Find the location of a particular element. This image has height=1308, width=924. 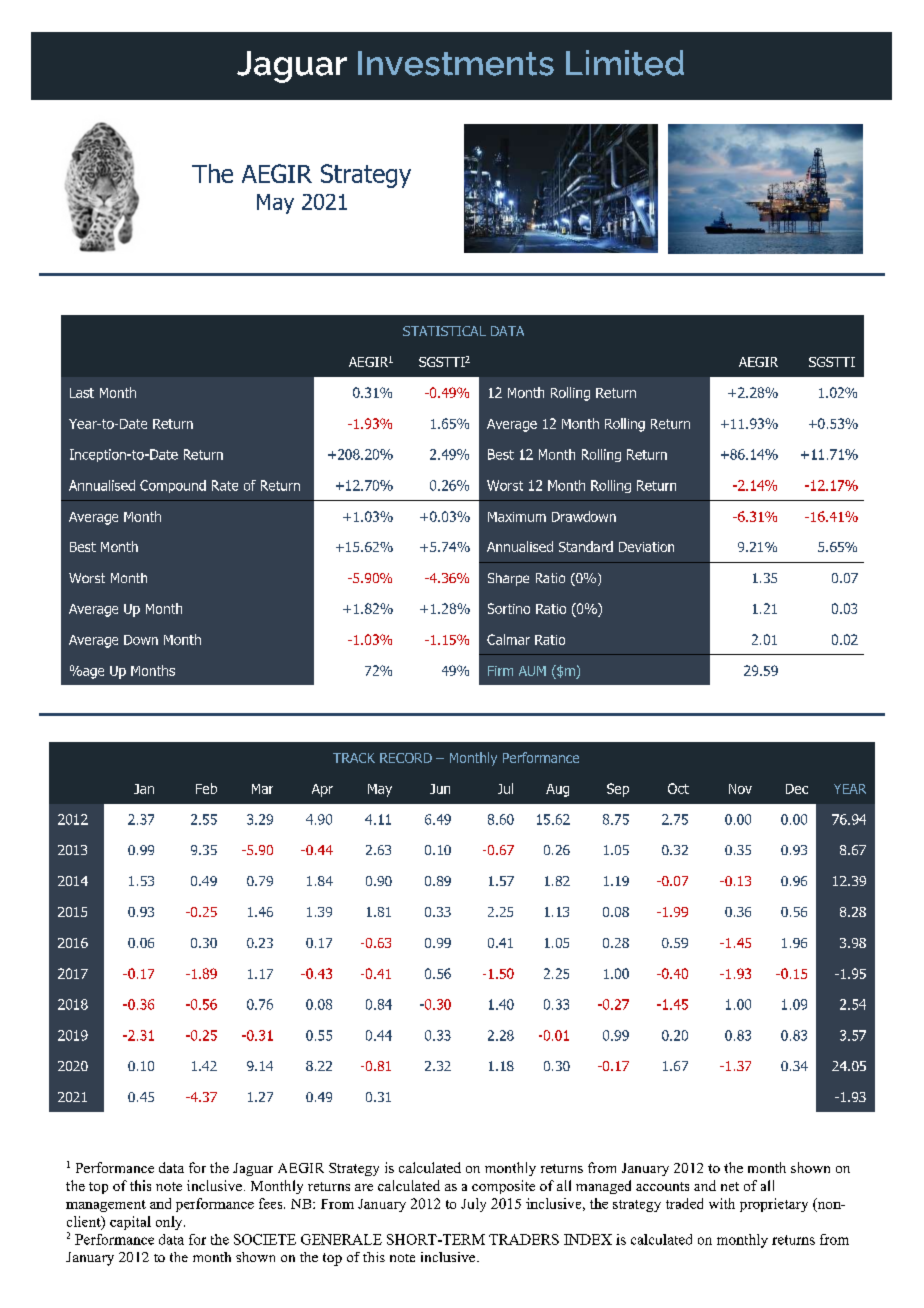

Feb is located at coordinates (206, 788).
